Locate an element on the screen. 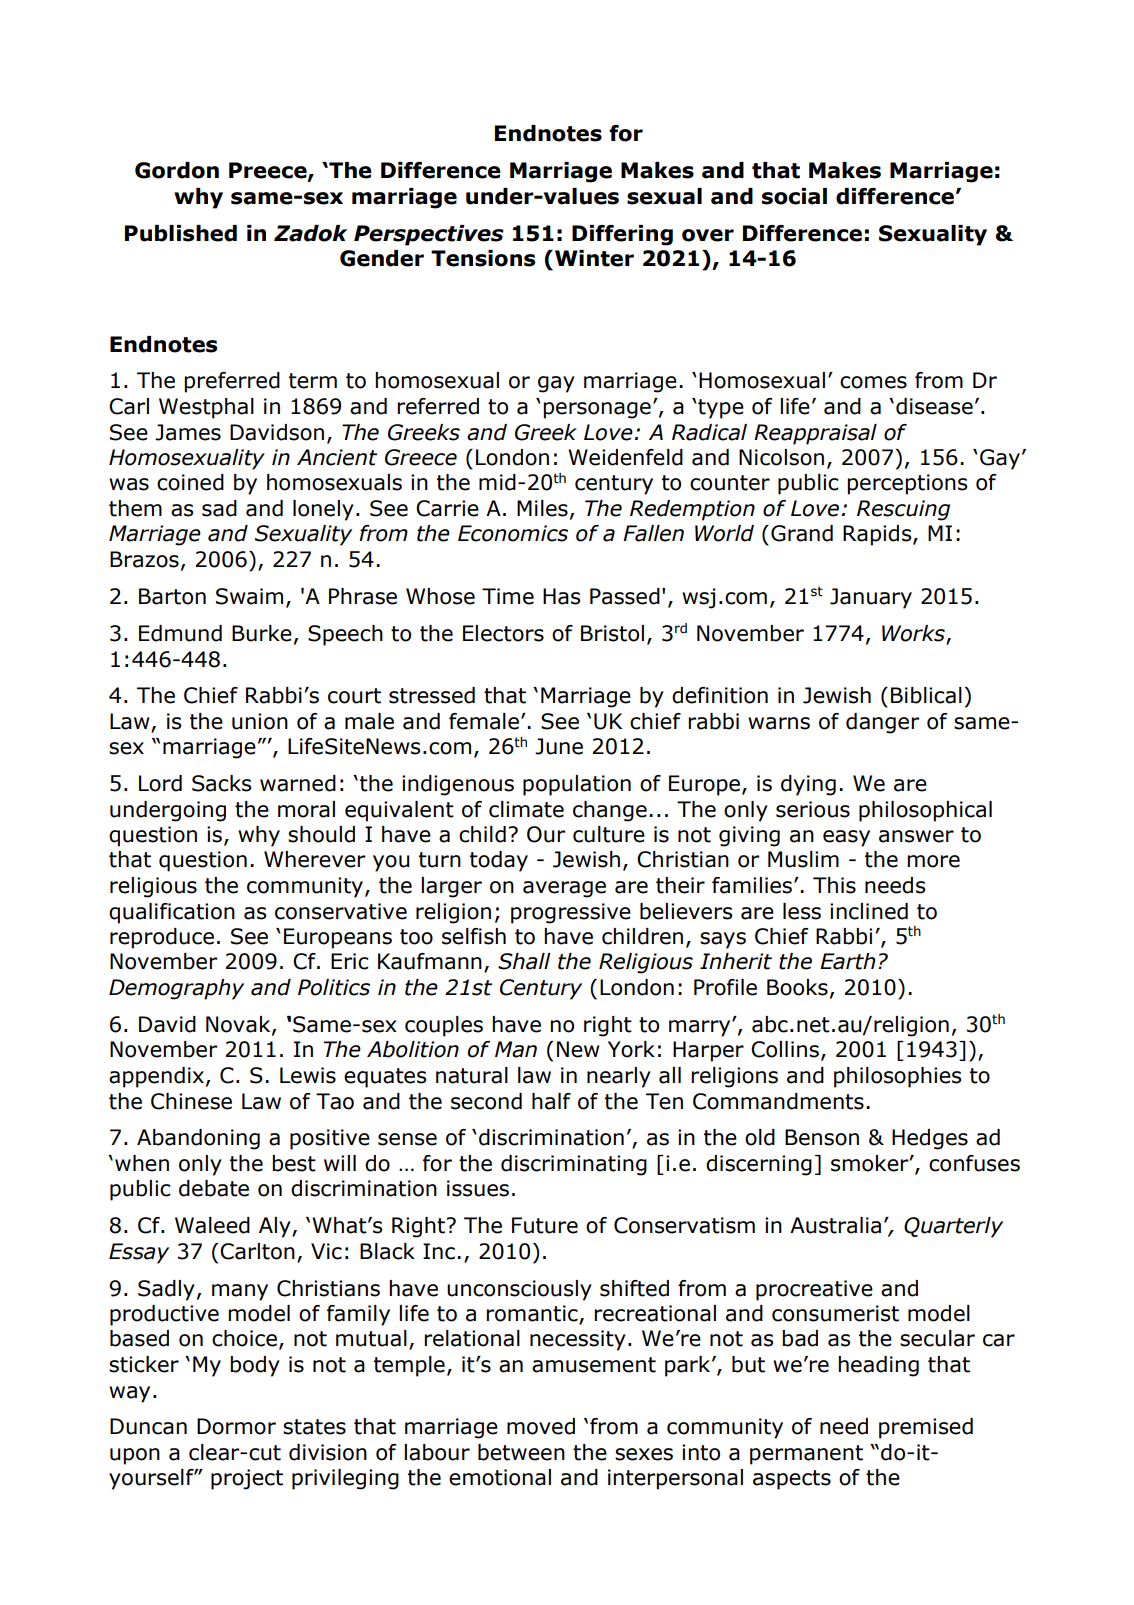 The height and width of the screenshot is (1605, 1134). Novak is located at coordinates (239, 1025).
